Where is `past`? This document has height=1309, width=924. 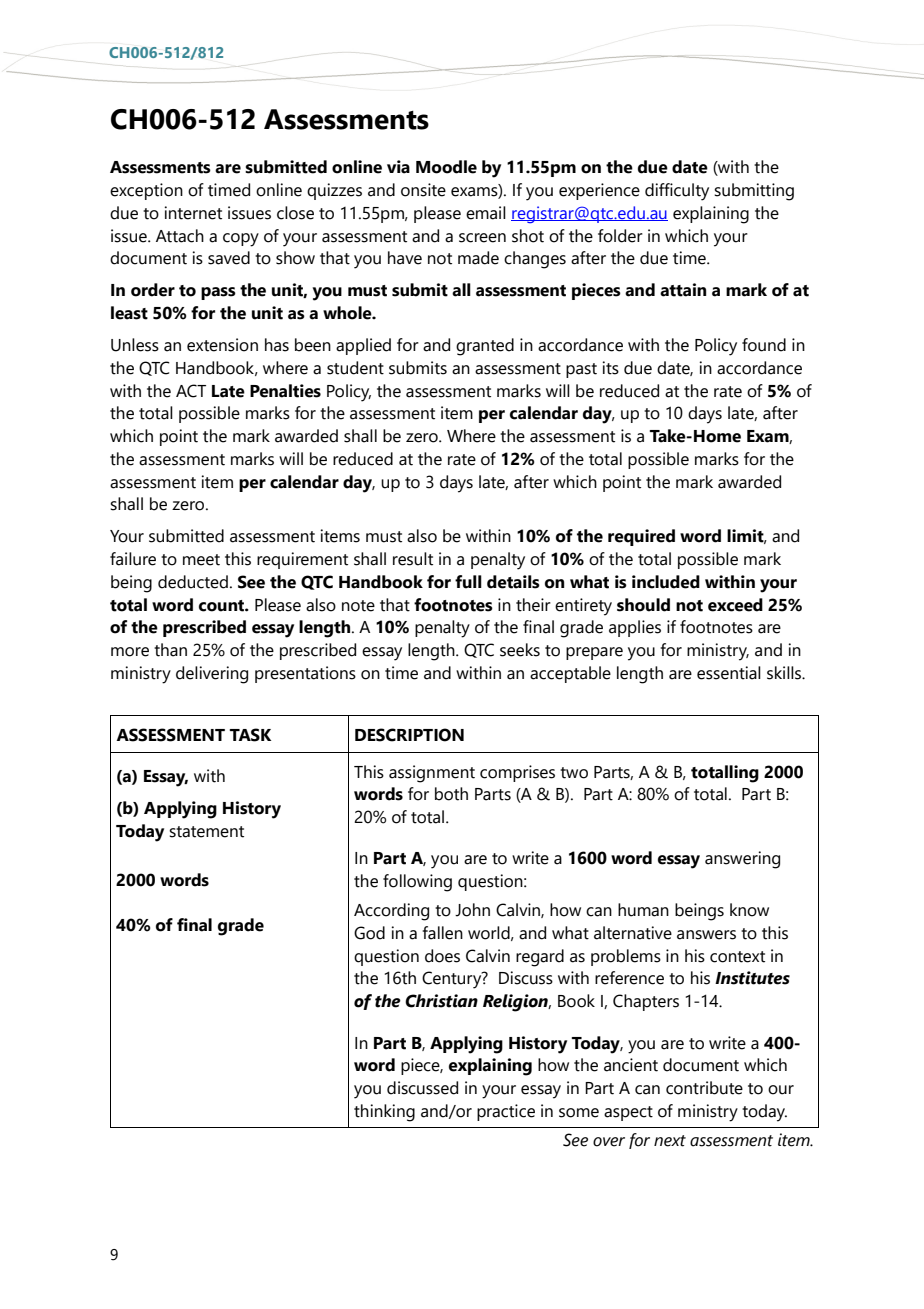 past is located at coordinates (581, 370).
